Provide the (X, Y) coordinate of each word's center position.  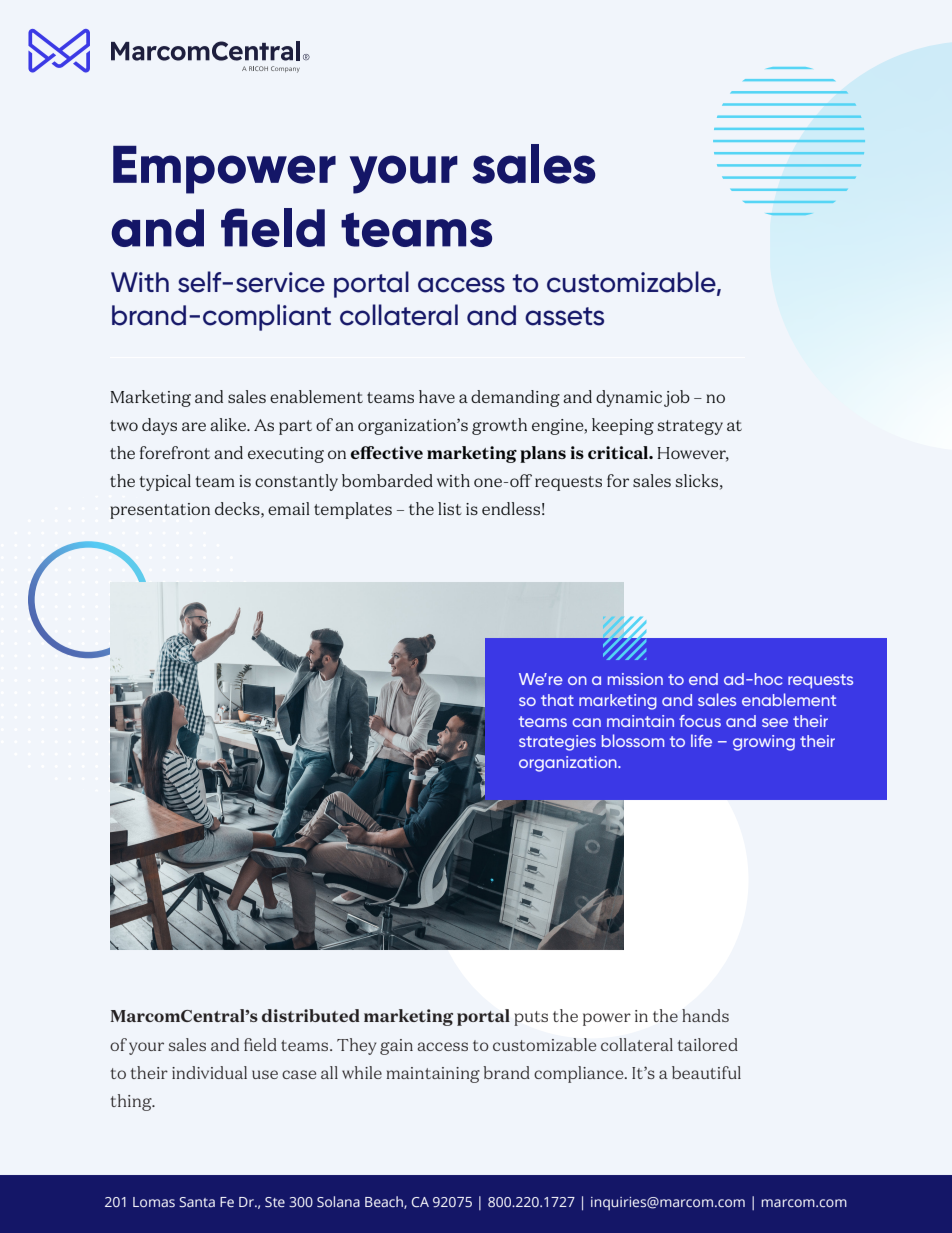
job (677, 398)
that (557, 700)
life (701, 740)
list (450, 508)
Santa (197, 1202)
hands (705, 1015)
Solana (338, 1201)
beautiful (706, 1072)
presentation (160, 511)
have (437, 396)
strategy (690, 427)
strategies (557, 743)
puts (531, 1018)
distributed (311, 1015)
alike (229, 424)
